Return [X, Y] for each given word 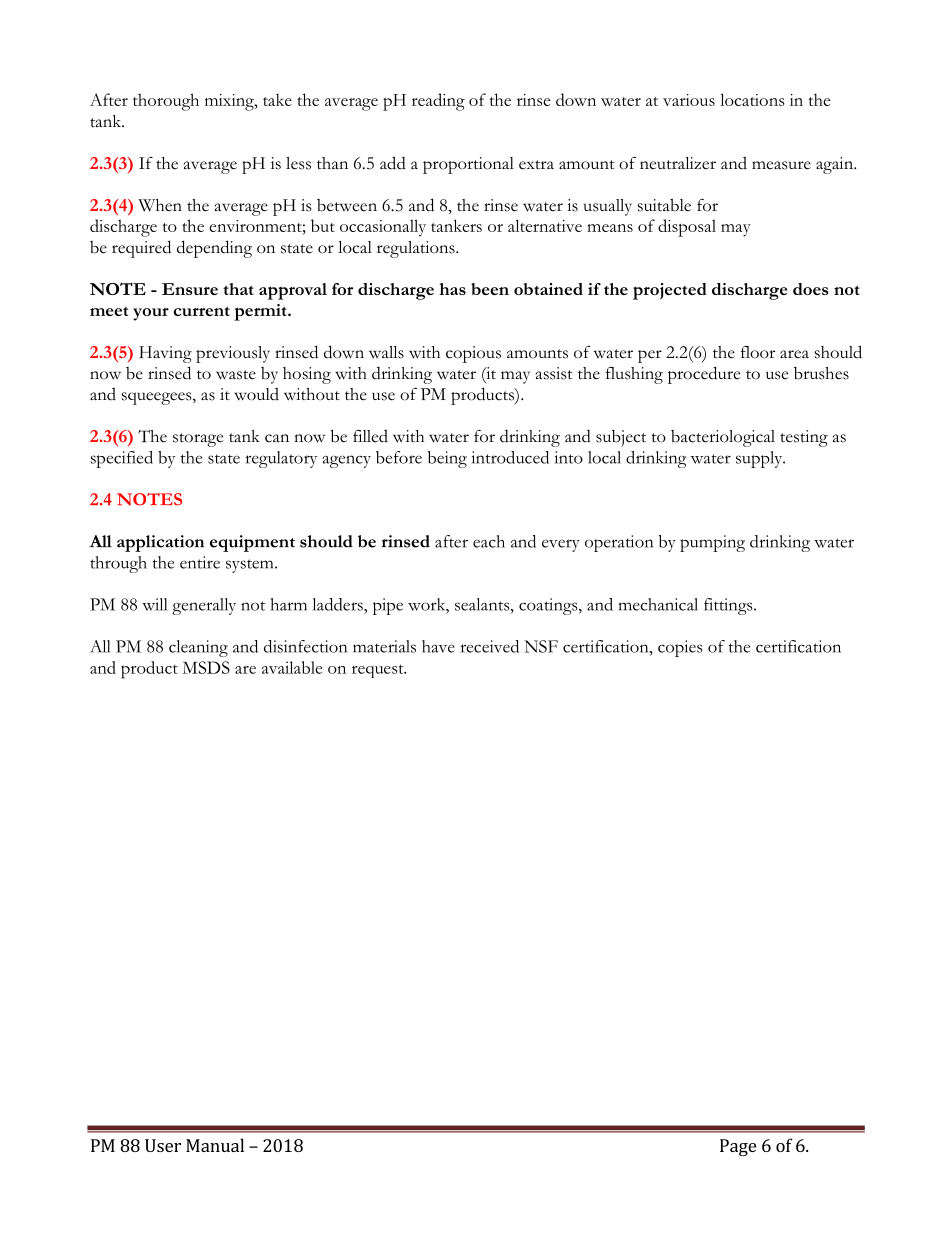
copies [680, 648]
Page [738, 1147]
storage [198, 440]
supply [760, 459]
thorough [166, 102]
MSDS [206, 667]
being [447, 459]
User [163, 1145]
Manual [215, 1145]
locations [752, 99]
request [379, 671]
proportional [468, 165]
